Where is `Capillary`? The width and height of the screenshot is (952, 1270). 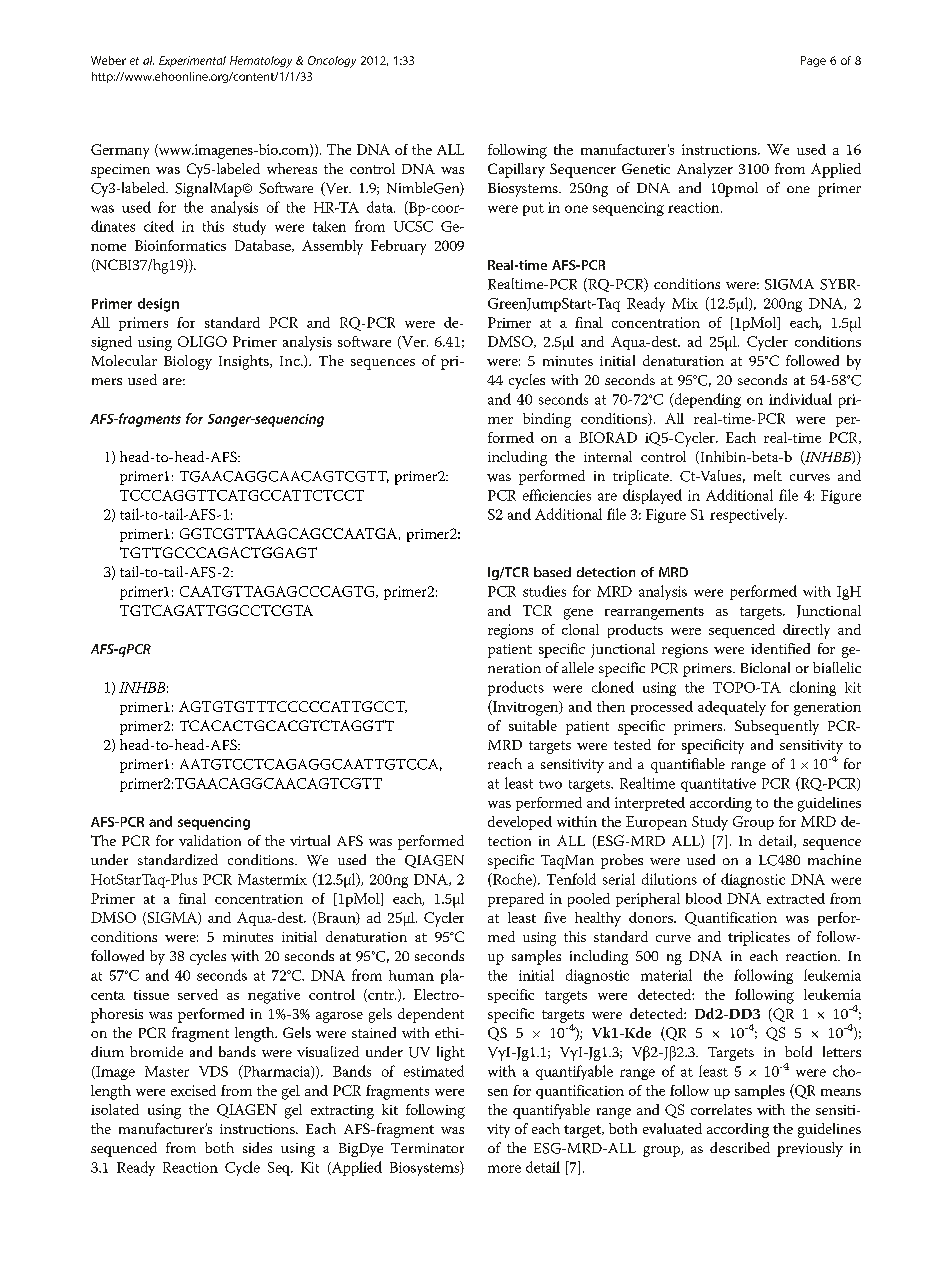
Capillary is located at coordinates (516, 170).
